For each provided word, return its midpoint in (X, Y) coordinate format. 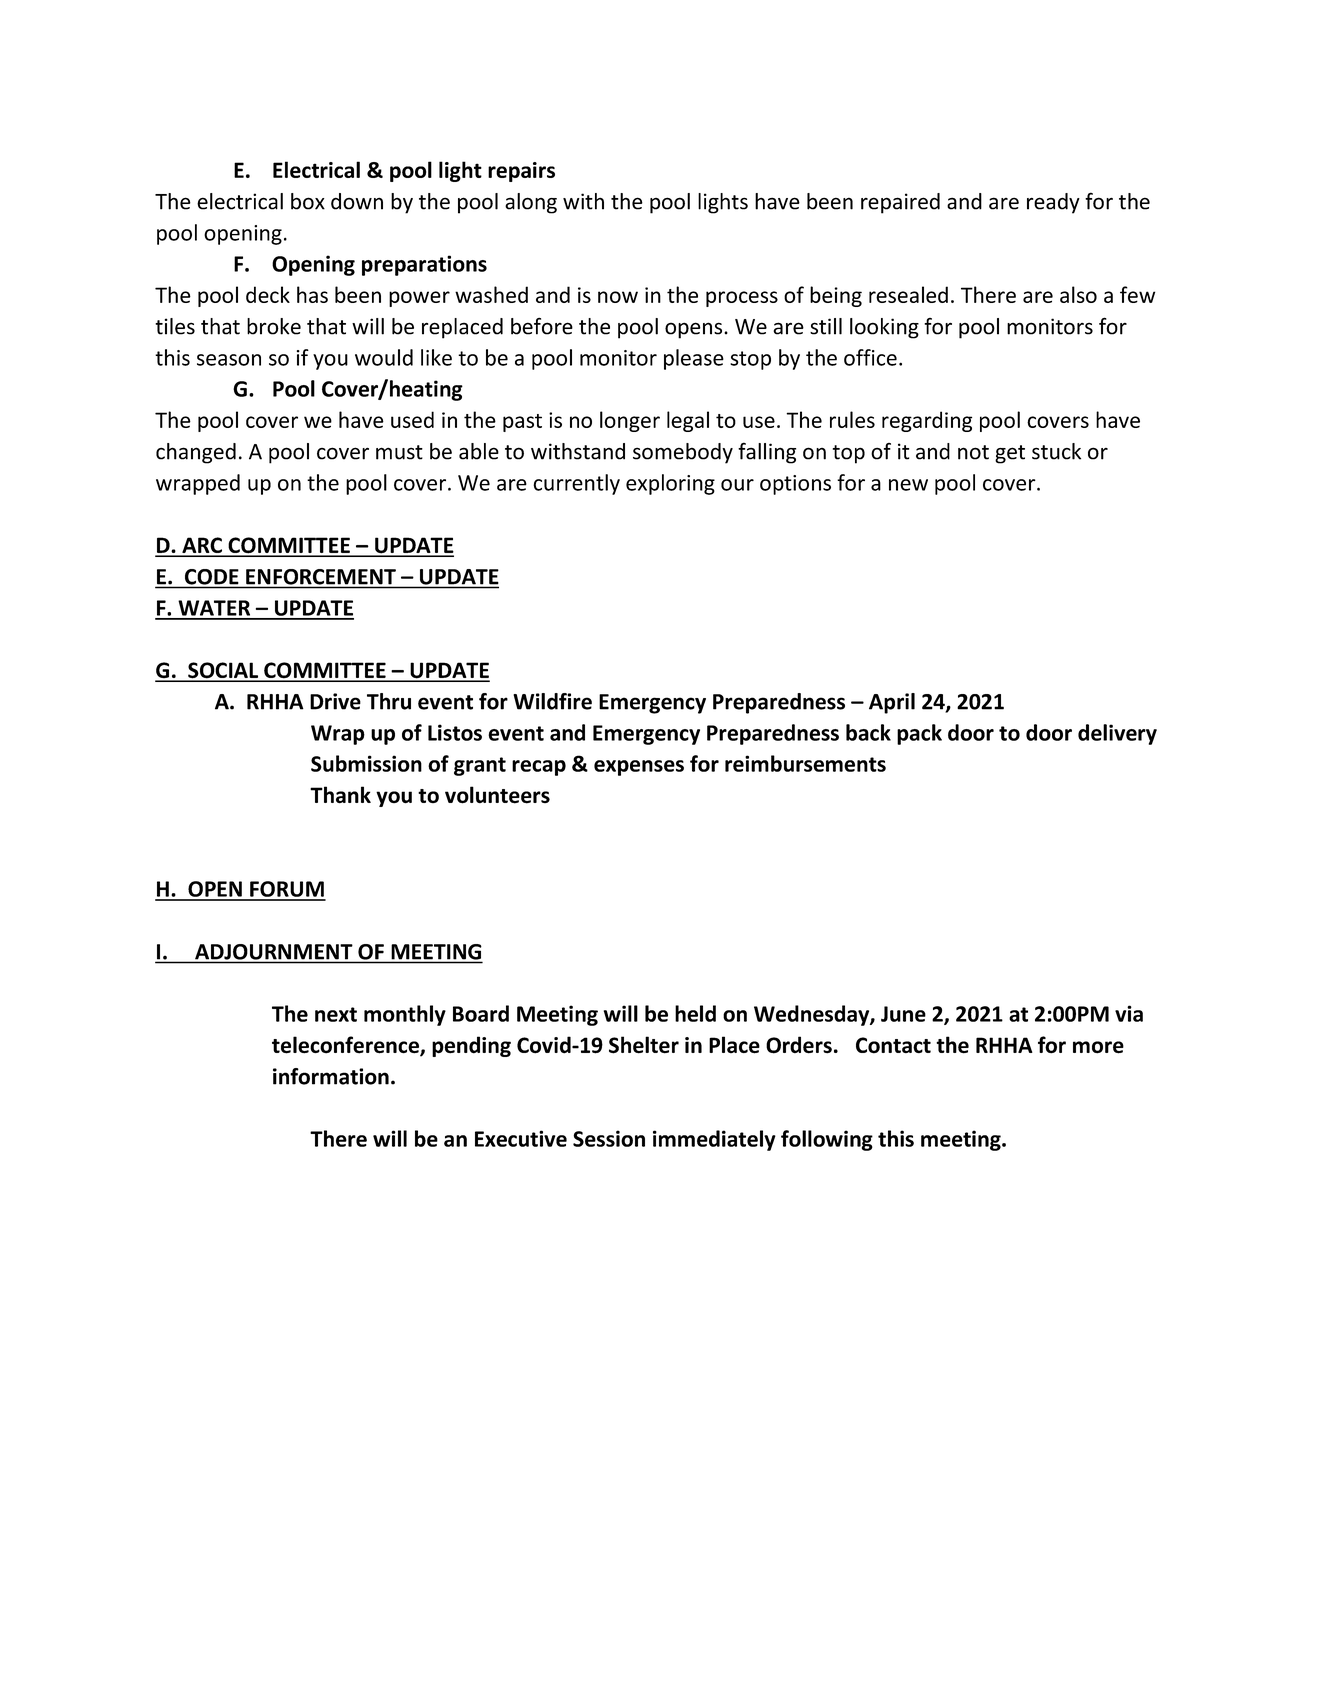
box (308, 201)
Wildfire (552, 701)
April (892, 703)
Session (609, 1138)
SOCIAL (223, 671)
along (531, 203)
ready (1053, 203)
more (1098, 1047)
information (331, 1076)
